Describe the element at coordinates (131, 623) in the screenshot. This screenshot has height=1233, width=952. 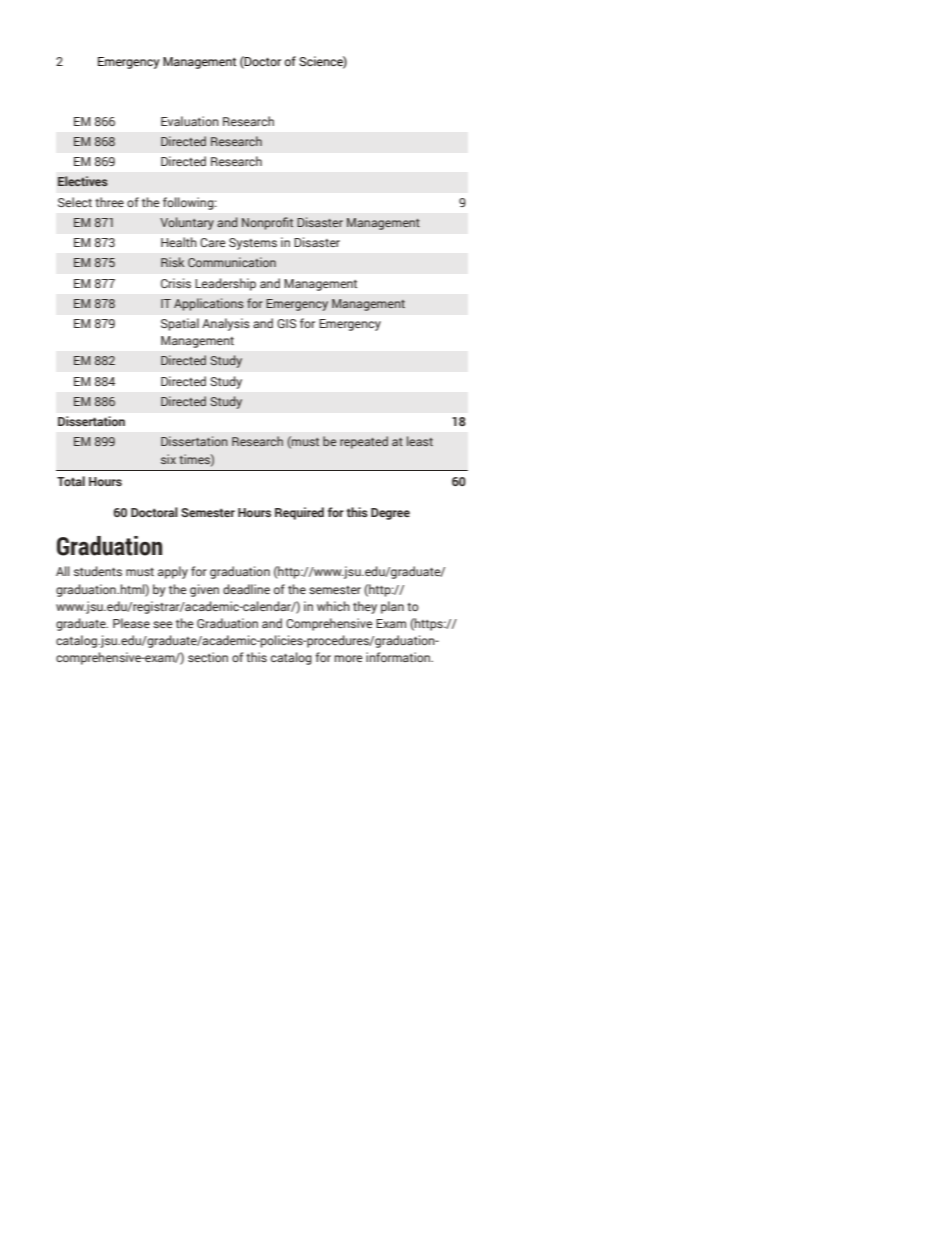
I see `Please` at that location.
